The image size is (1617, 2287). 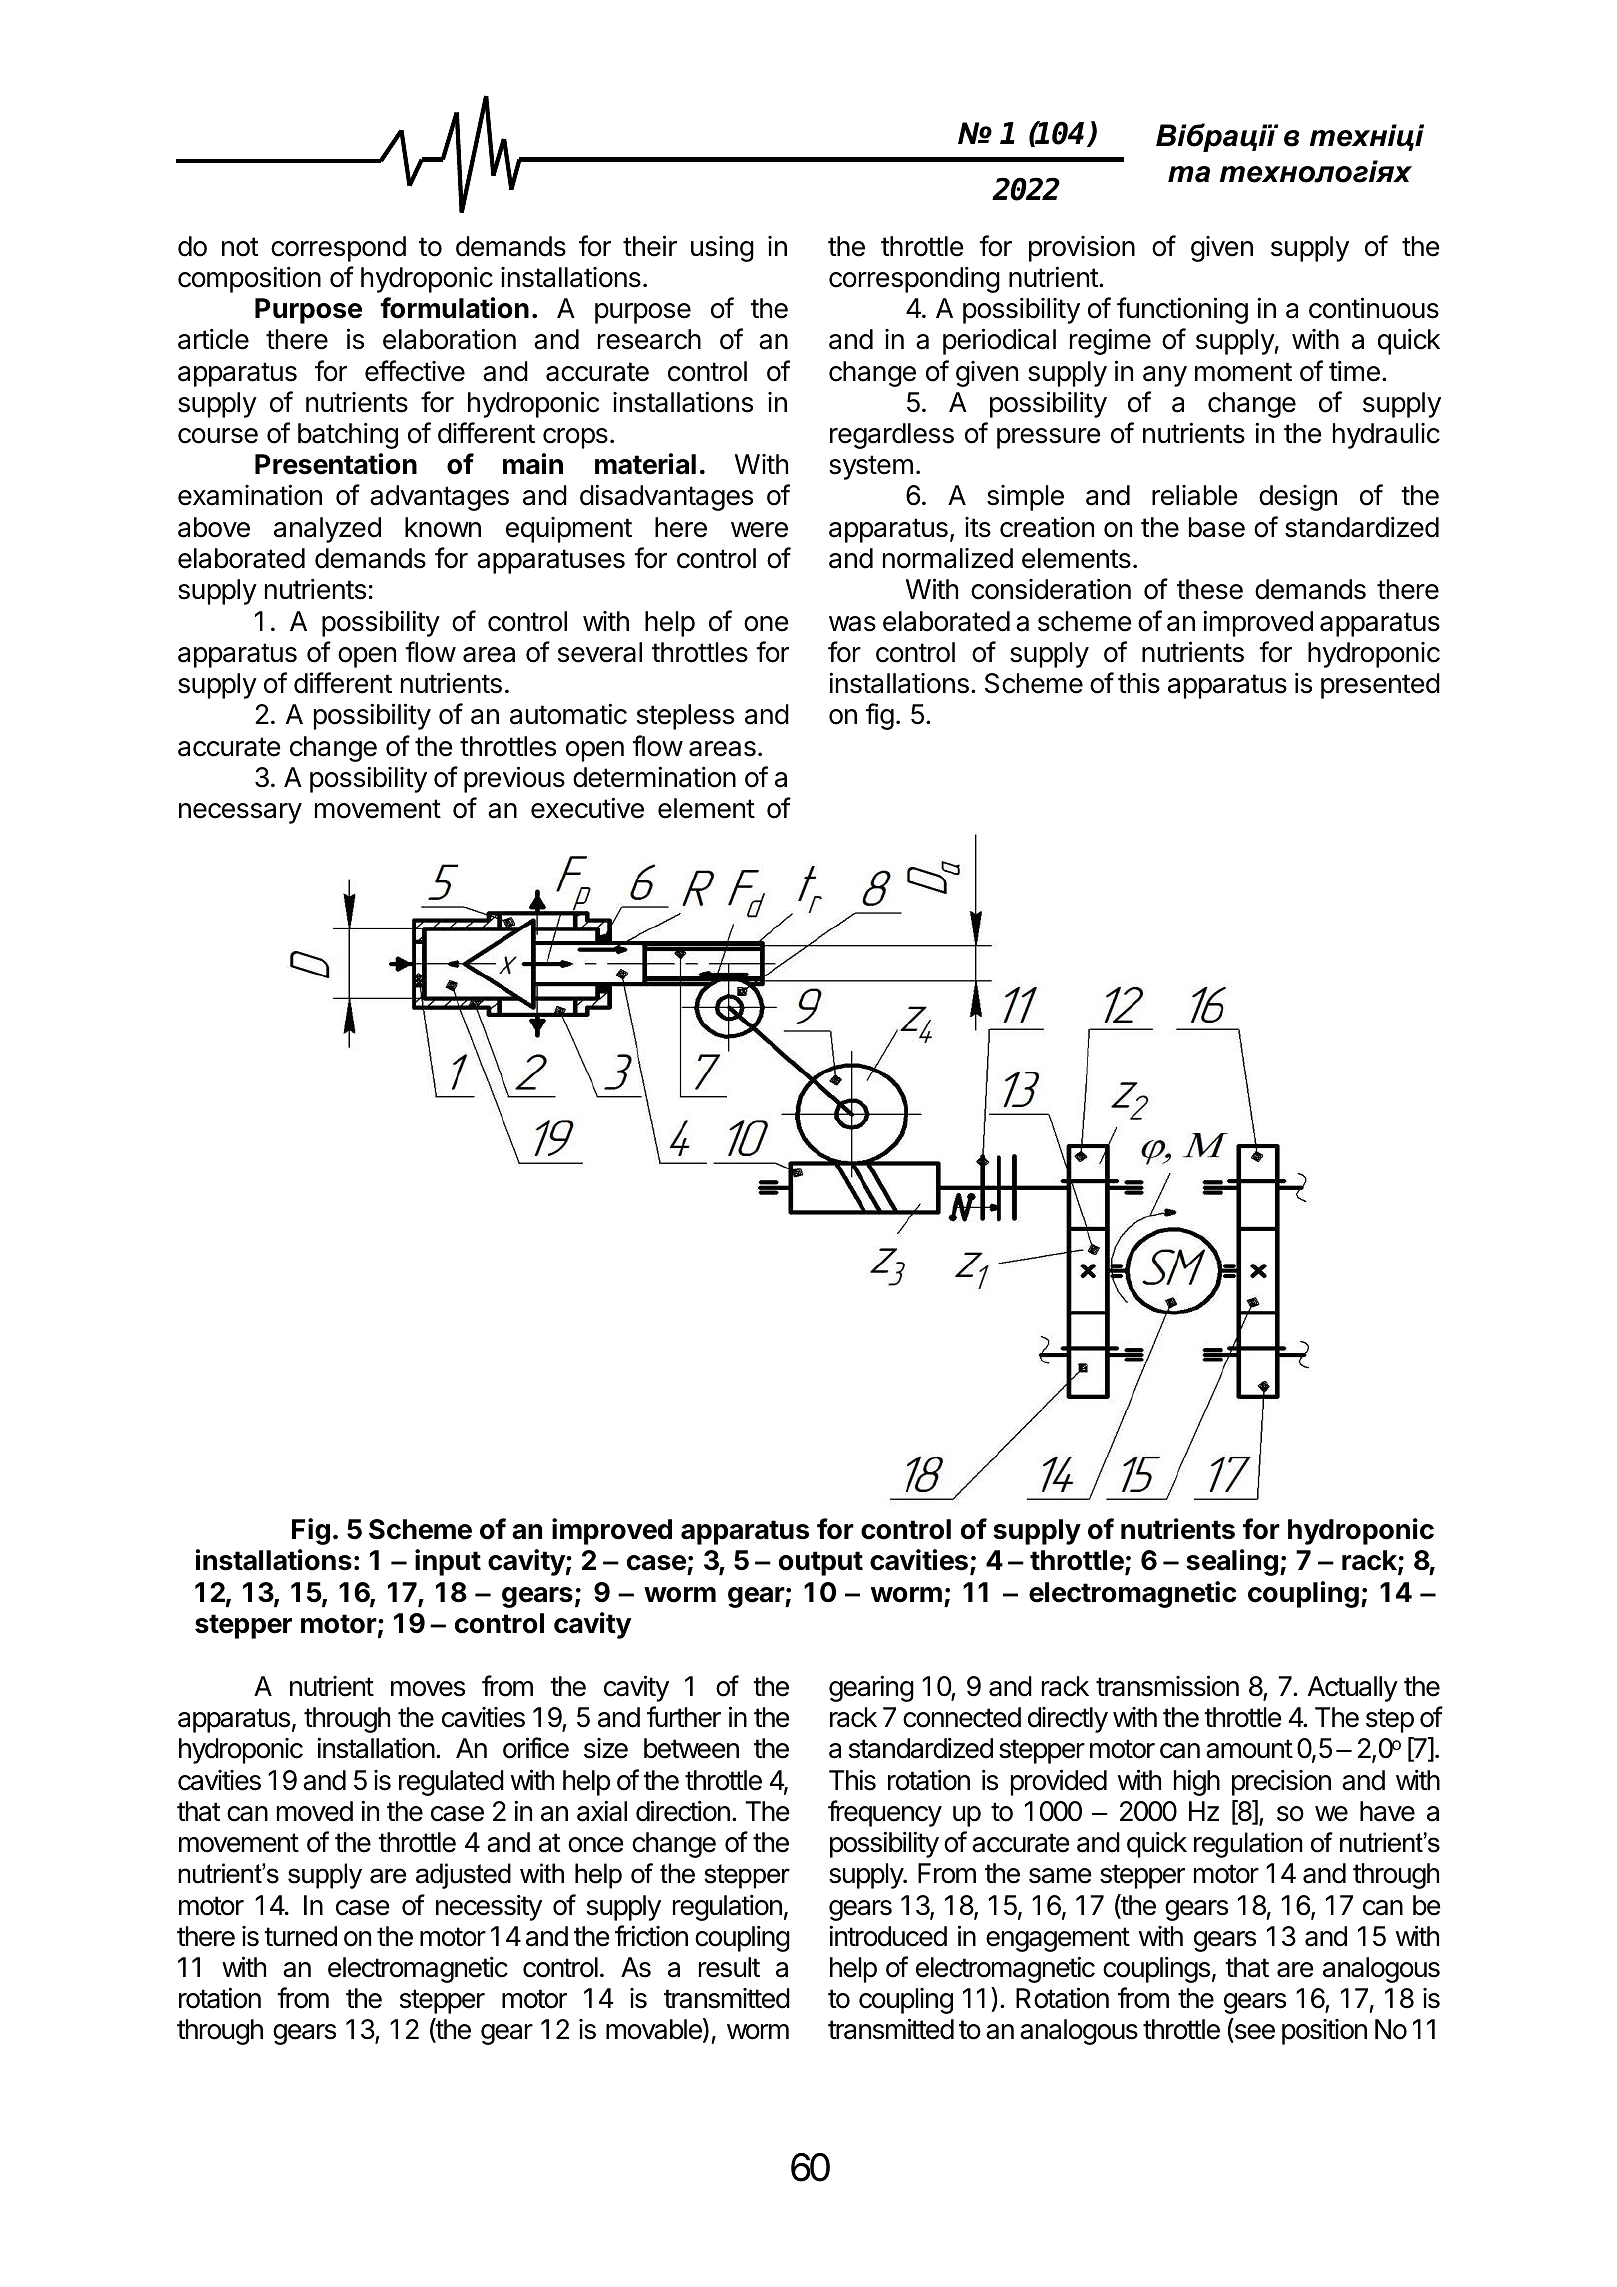 I want to click on turned, so click(x=300, y=1936).
